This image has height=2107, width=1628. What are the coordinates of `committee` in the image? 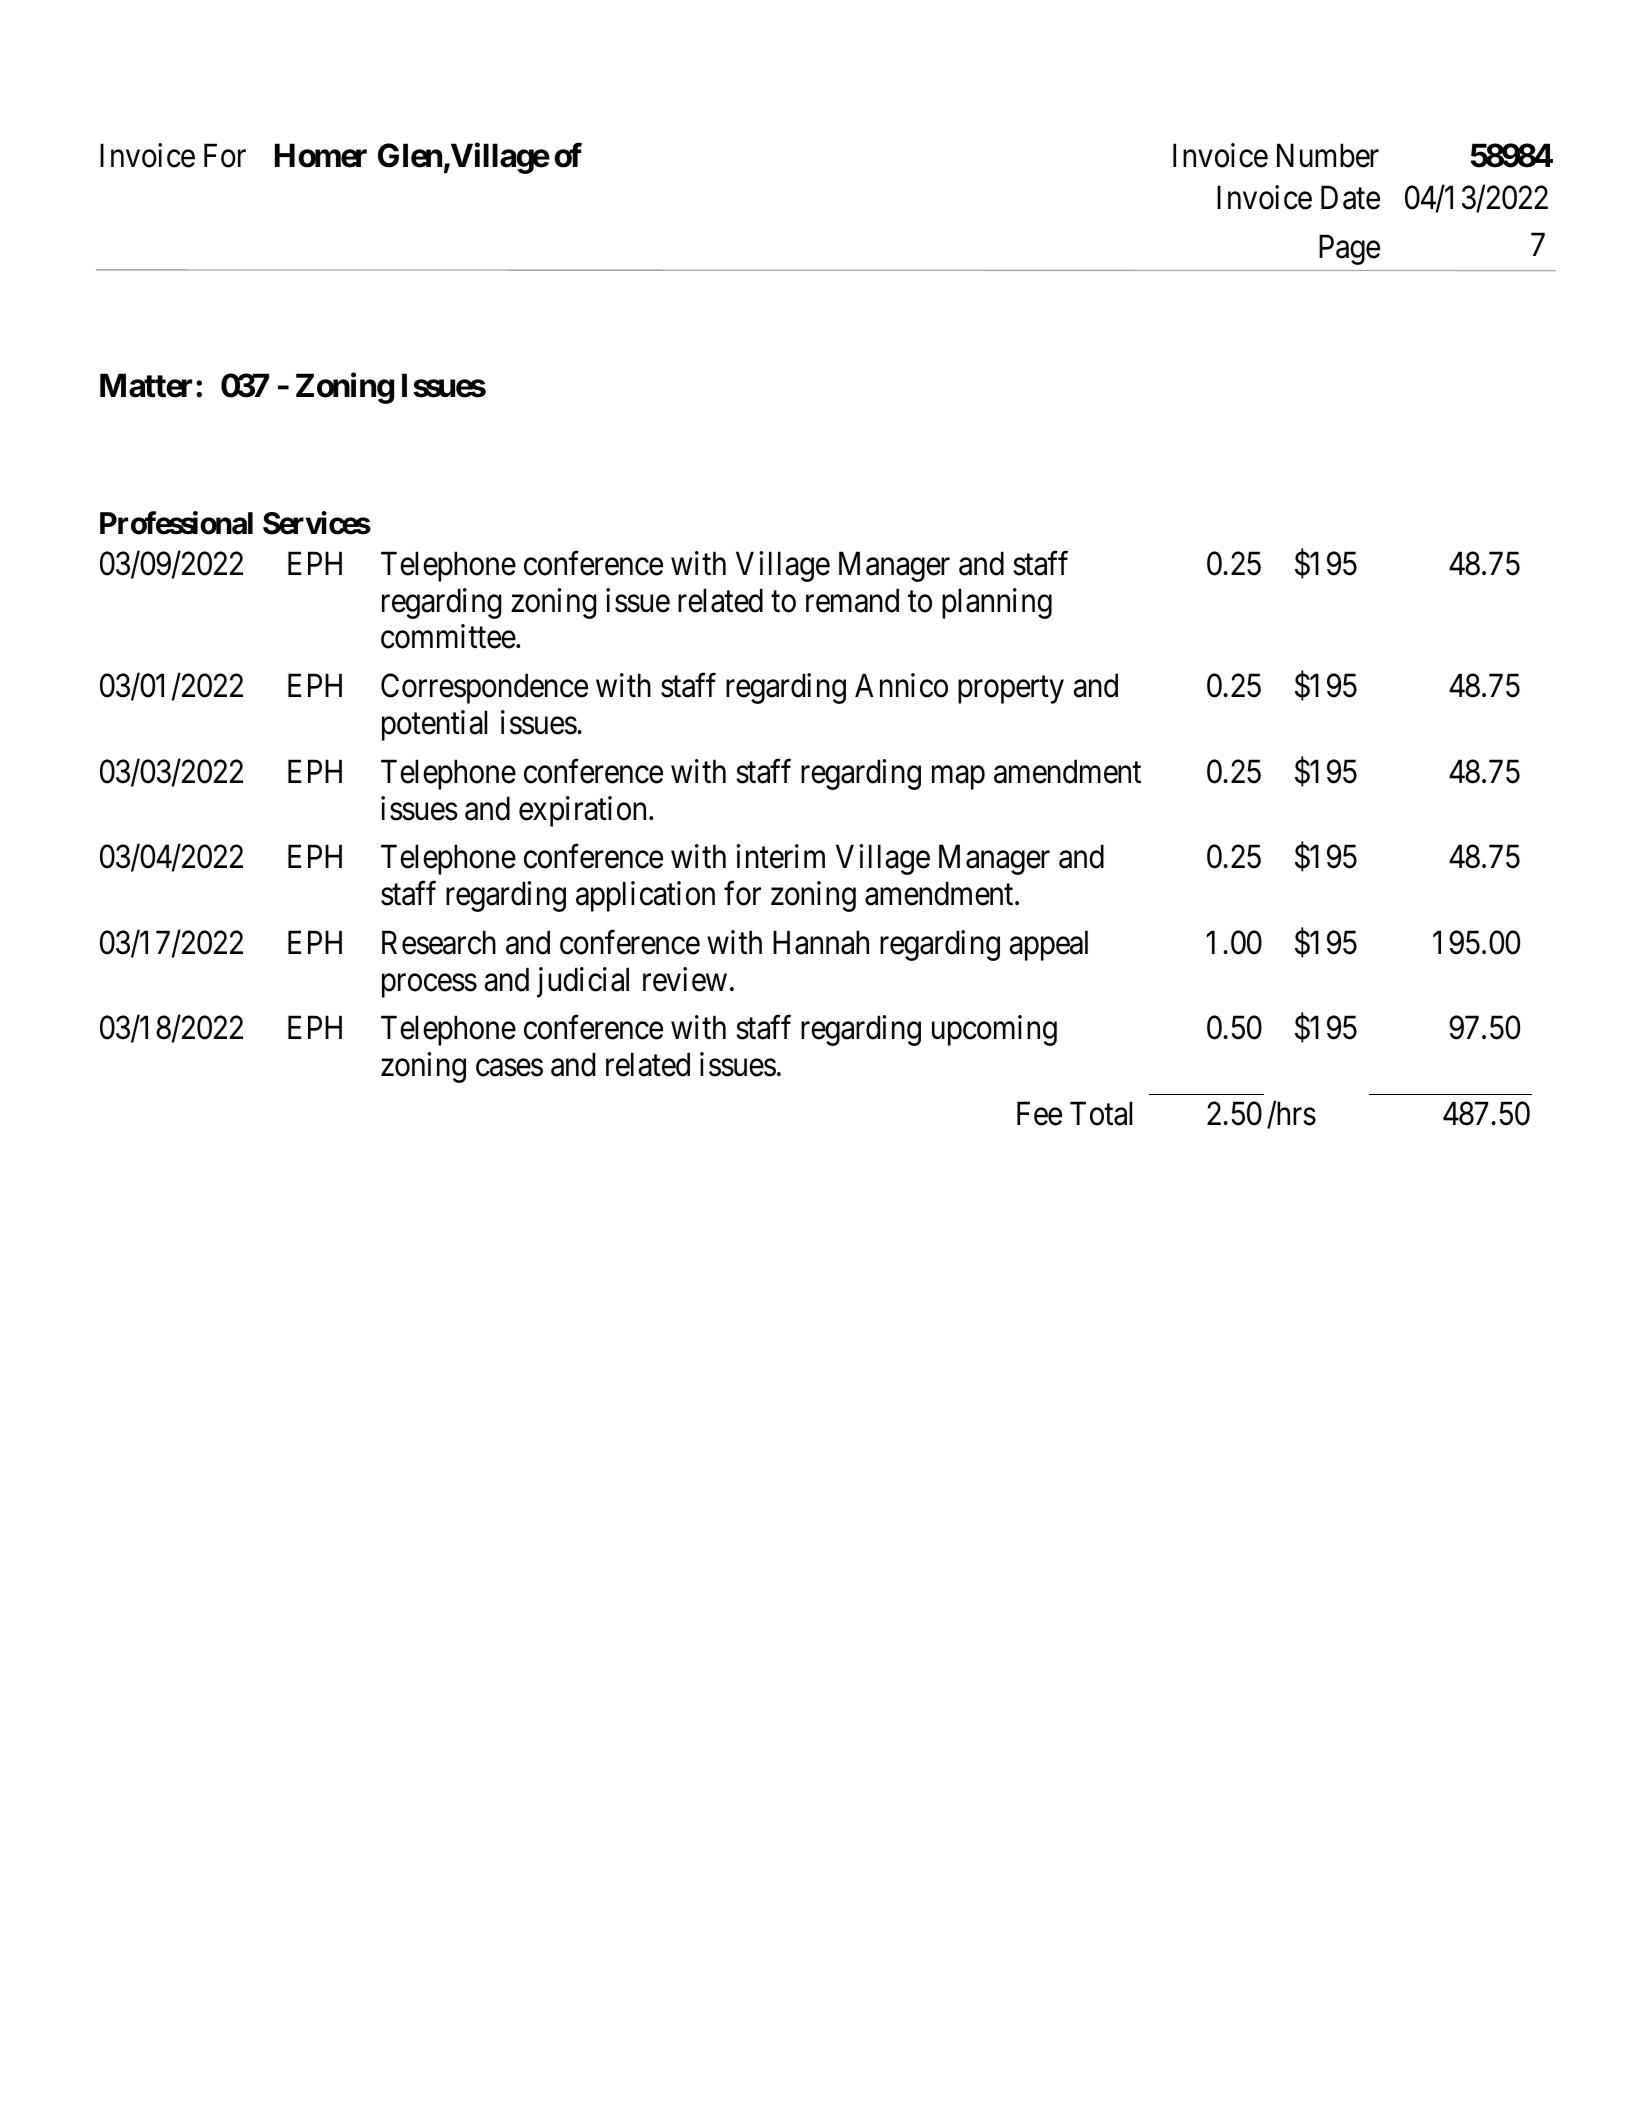 It's located at (448, 637).
